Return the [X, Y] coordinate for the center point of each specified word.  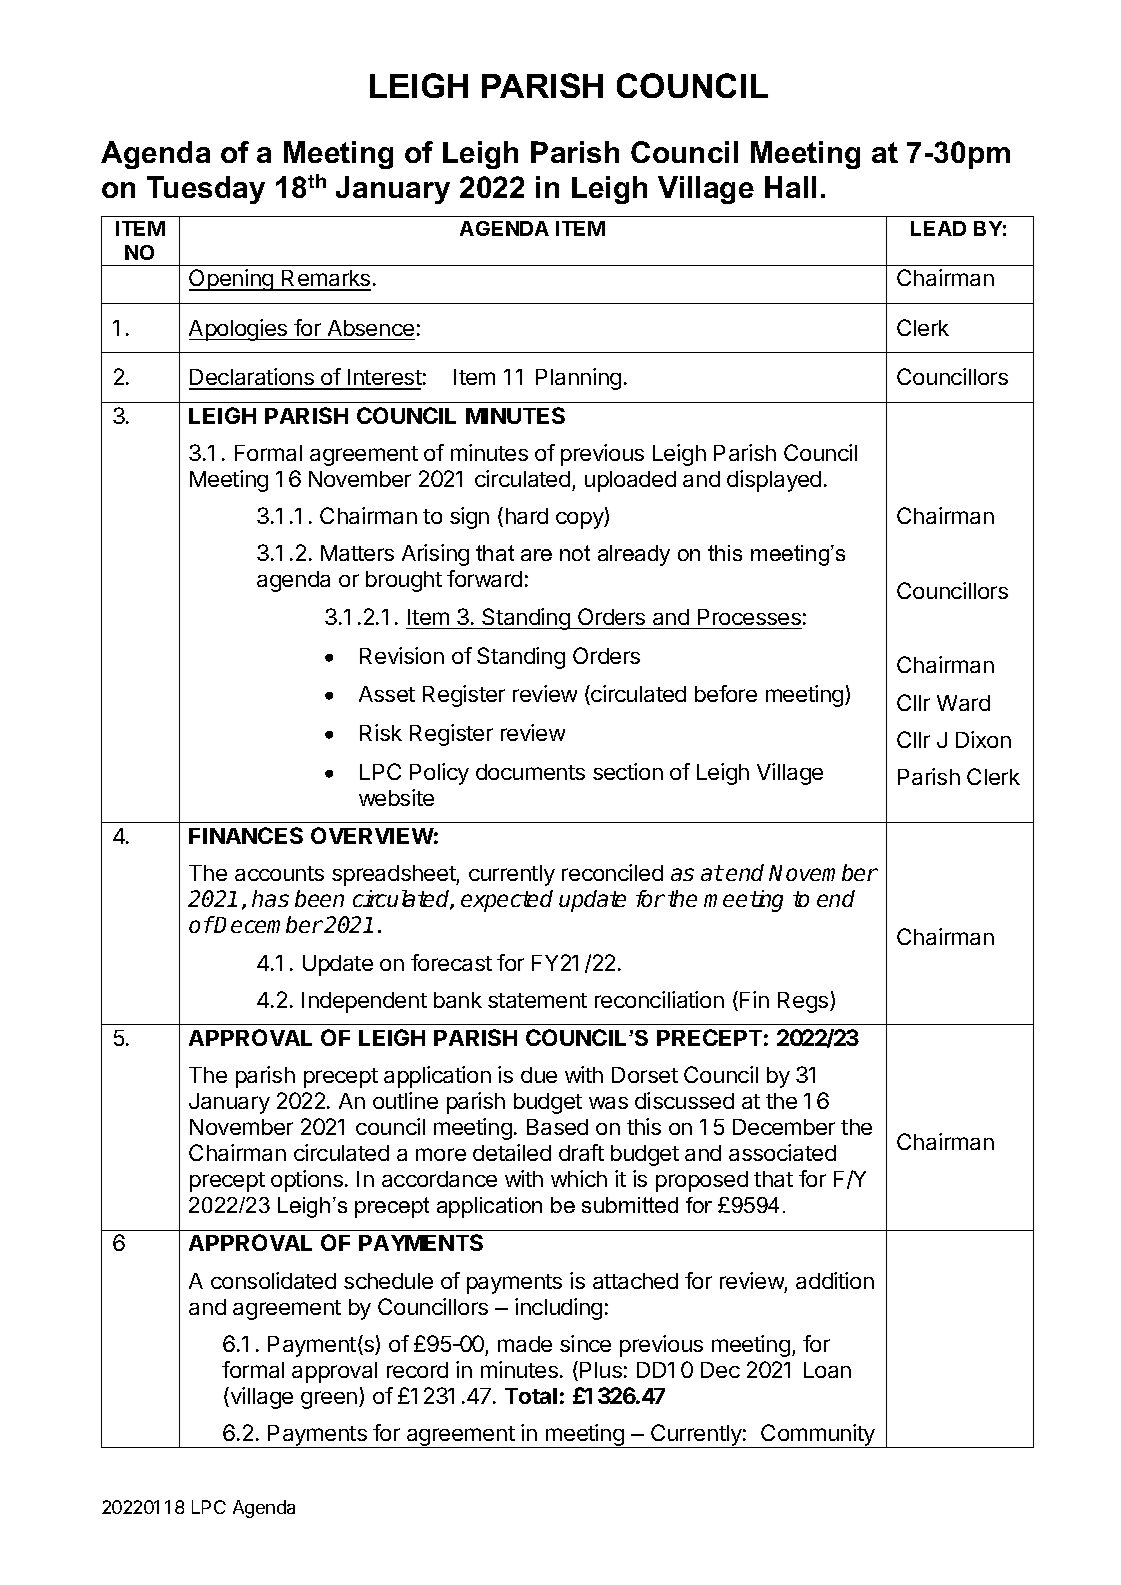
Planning [578, 379]
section [628, 771]
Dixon [983, 739]
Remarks [325, 280]
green [329, 1400]
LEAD [938, 228]
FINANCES [246, 835]
